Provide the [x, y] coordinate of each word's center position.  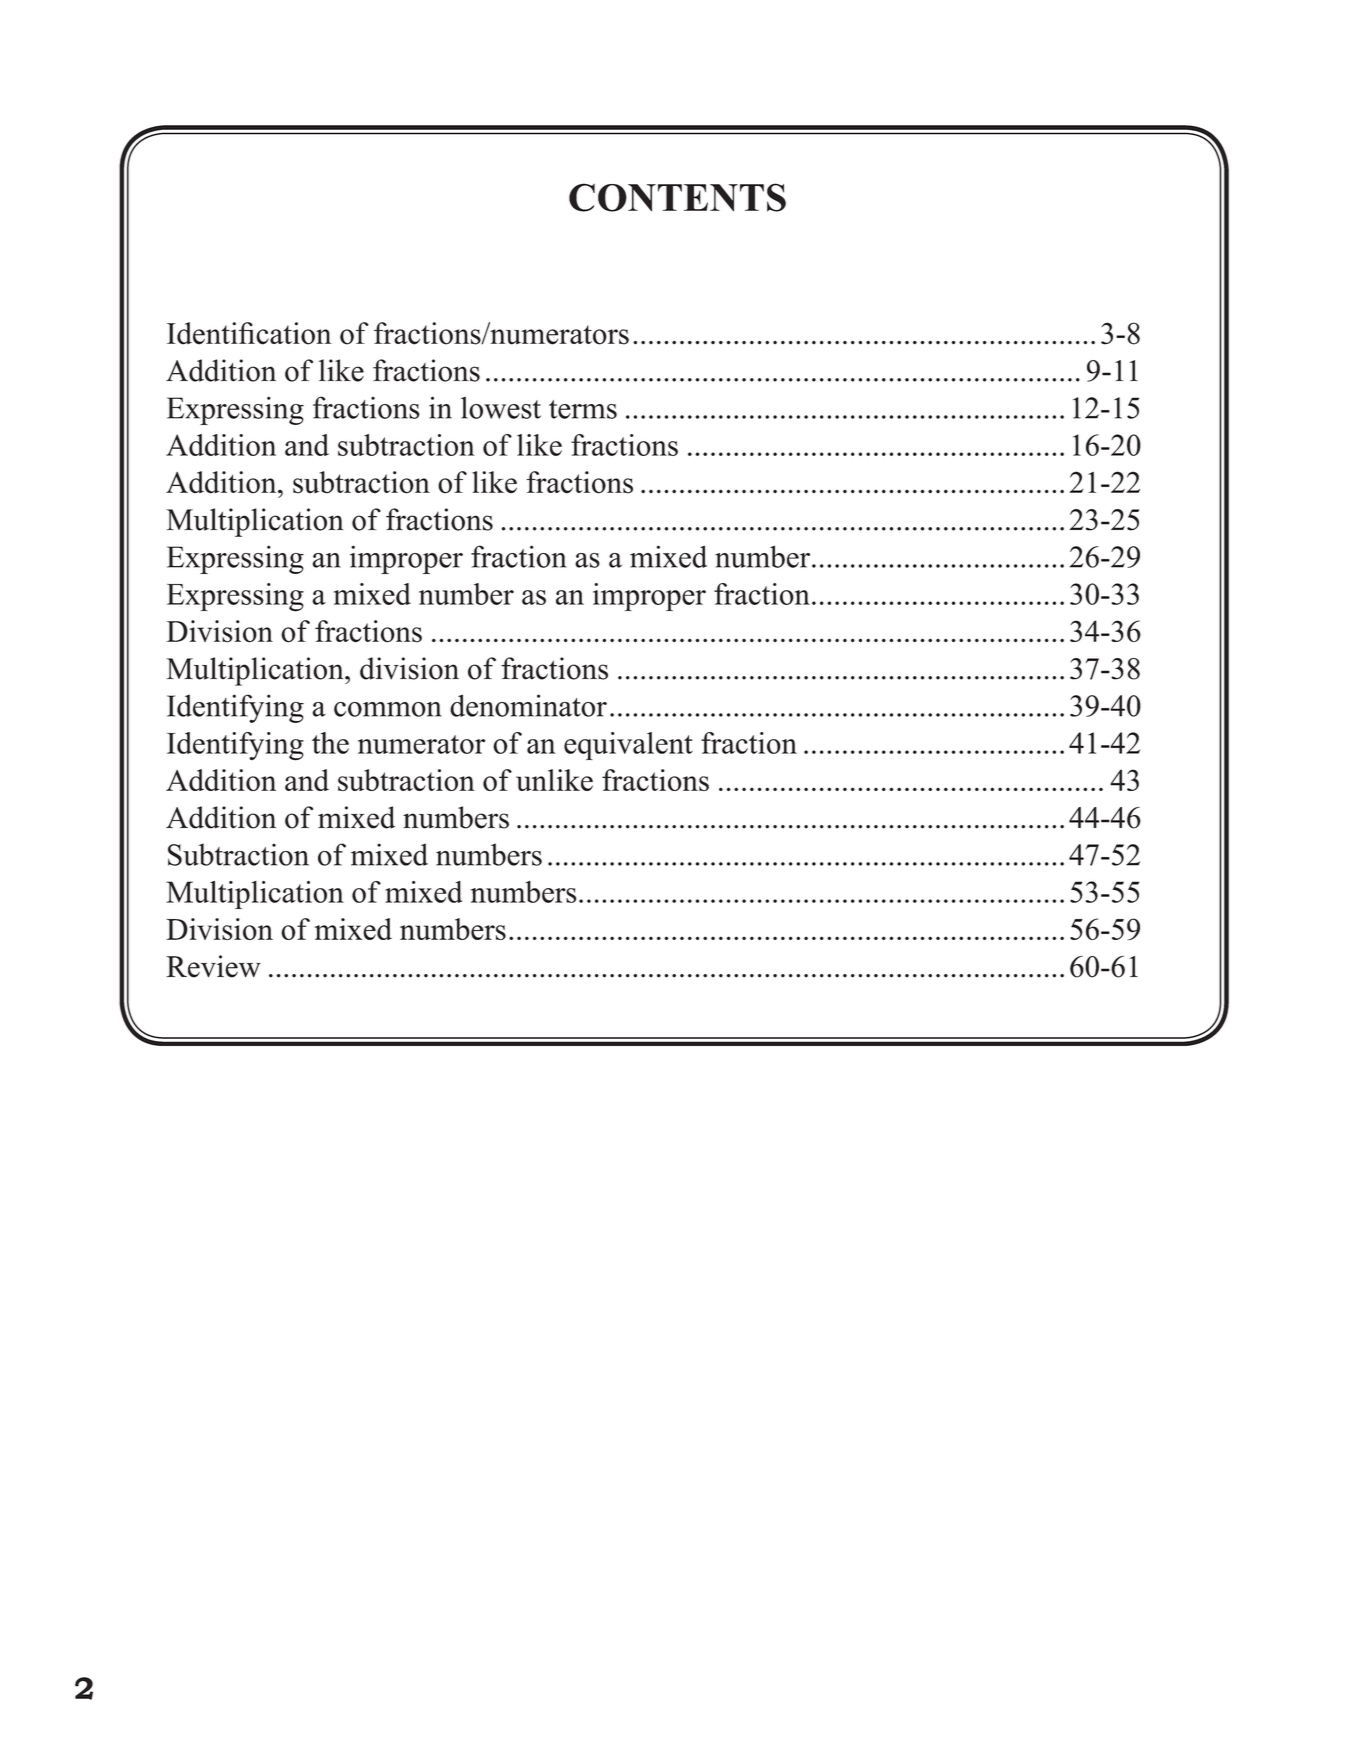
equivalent [628, 746]
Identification [249, 333]
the [330, 743]
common [388, 709]
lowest [501, 408]
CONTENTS [677, 197]
